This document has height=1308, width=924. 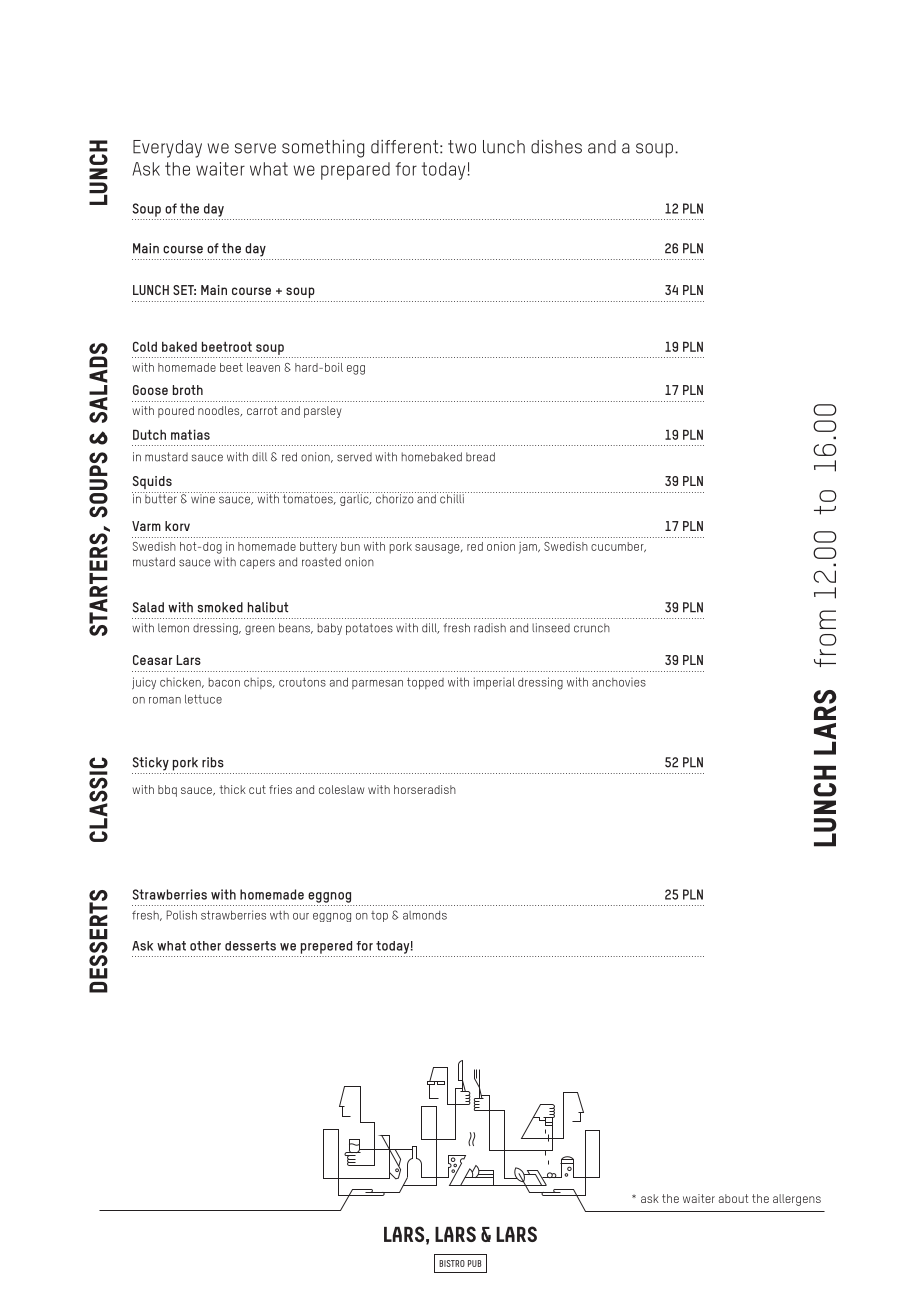 What do you see at coordinates (279, 915) in the document?
I see `wth` at bounding box center [279, 915].
